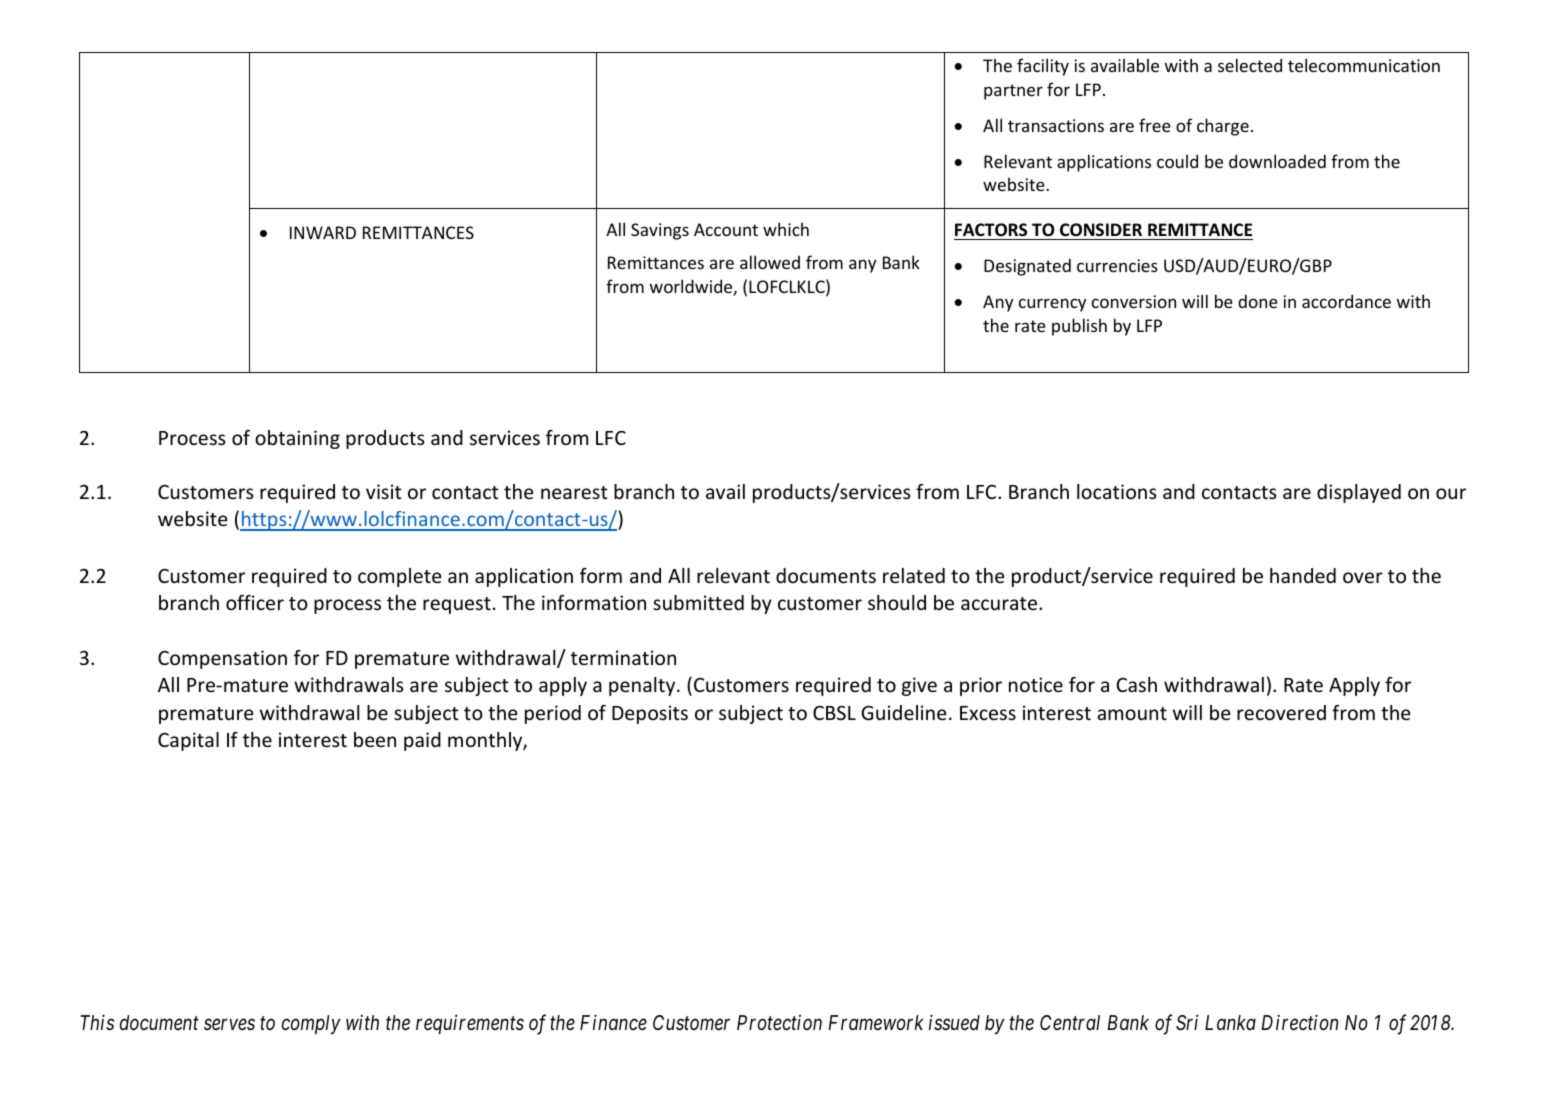  Describe the element at coordinates (770, 262) in the screenshot. I see `allowed` at that location.
